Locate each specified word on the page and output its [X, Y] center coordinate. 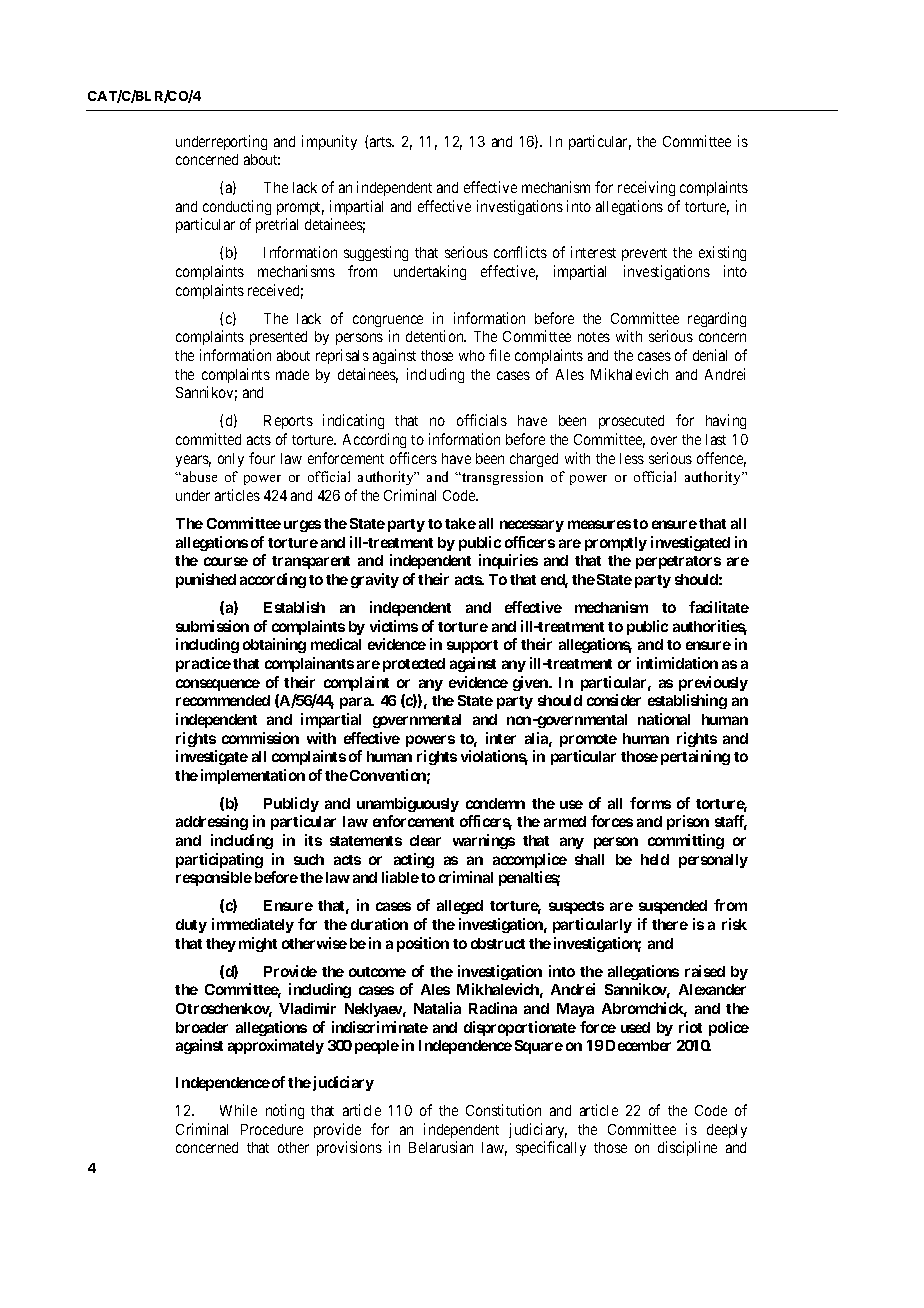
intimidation [677, 663]
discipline [687, 1148]
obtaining [274, 645]
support [472, 646]
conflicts [520, 252]
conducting [237, 207]
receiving [646, 188]
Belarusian [441, 1147]
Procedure [272, 1129]
